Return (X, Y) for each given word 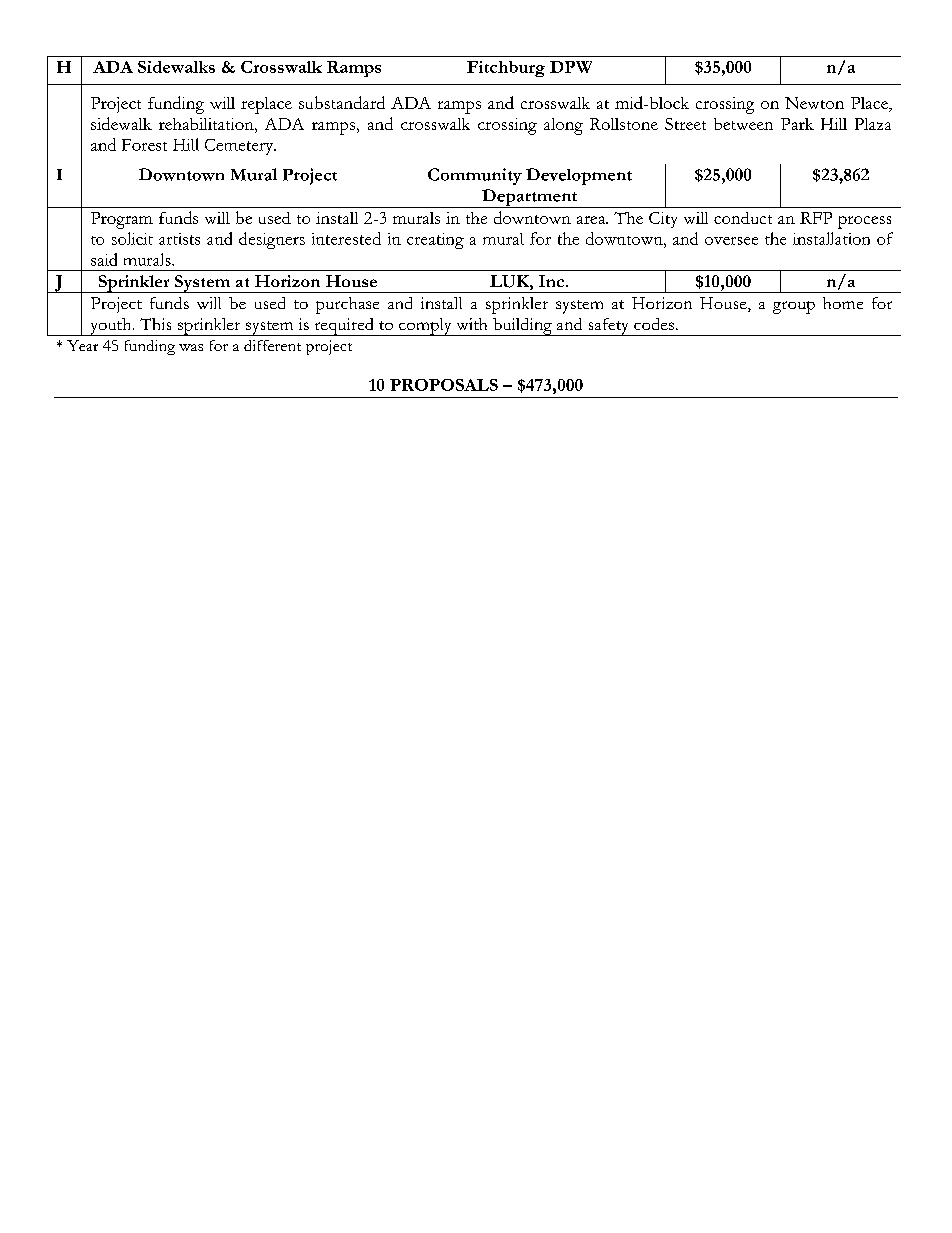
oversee (731, 241)
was (191, 347)
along (563, 126)
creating (435, 241)
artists (179, 239)
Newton (814, 103)
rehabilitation (207, 124)
